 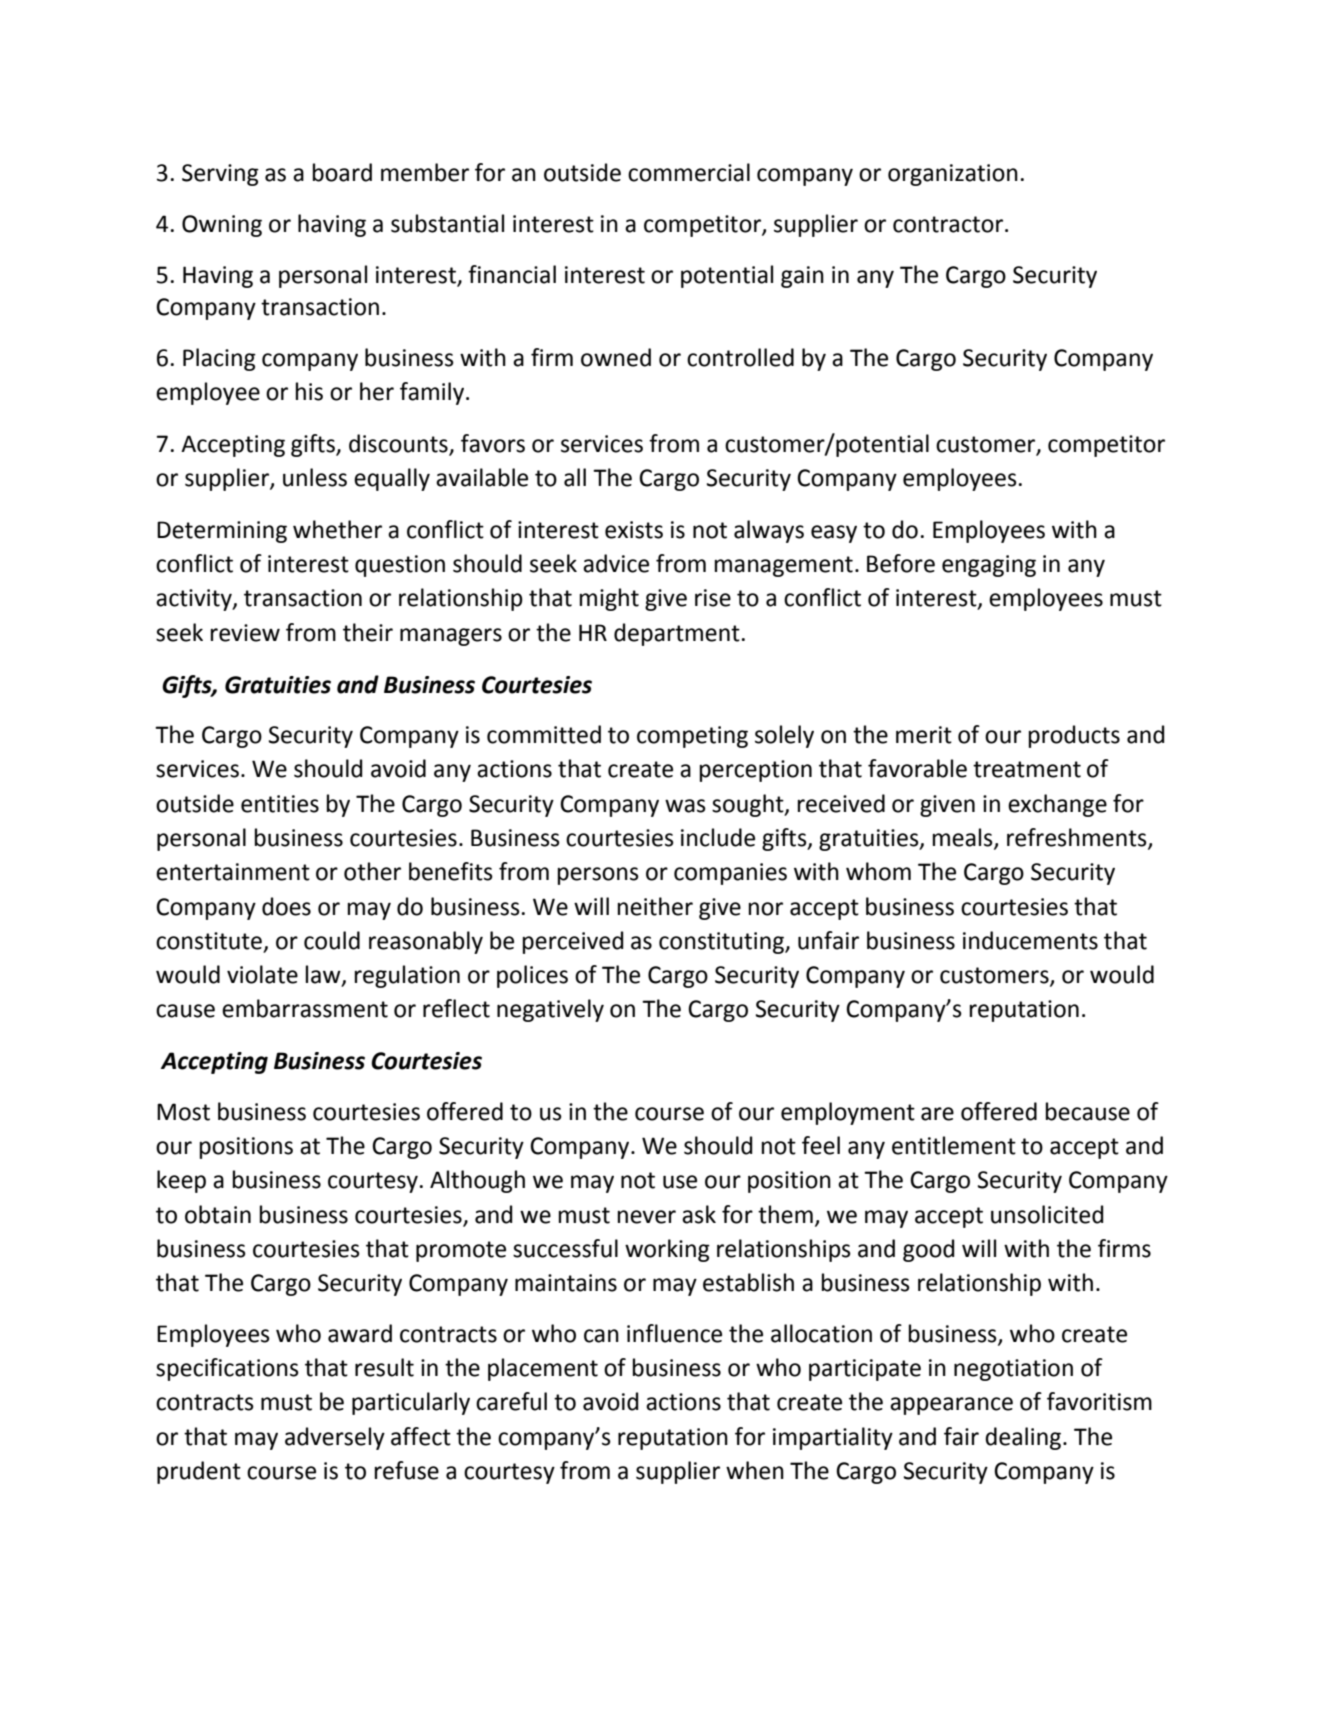 What do you see at coordinates (222, 226) in the screenshot?
I see `Owning` at bounding box center [222, 226].
